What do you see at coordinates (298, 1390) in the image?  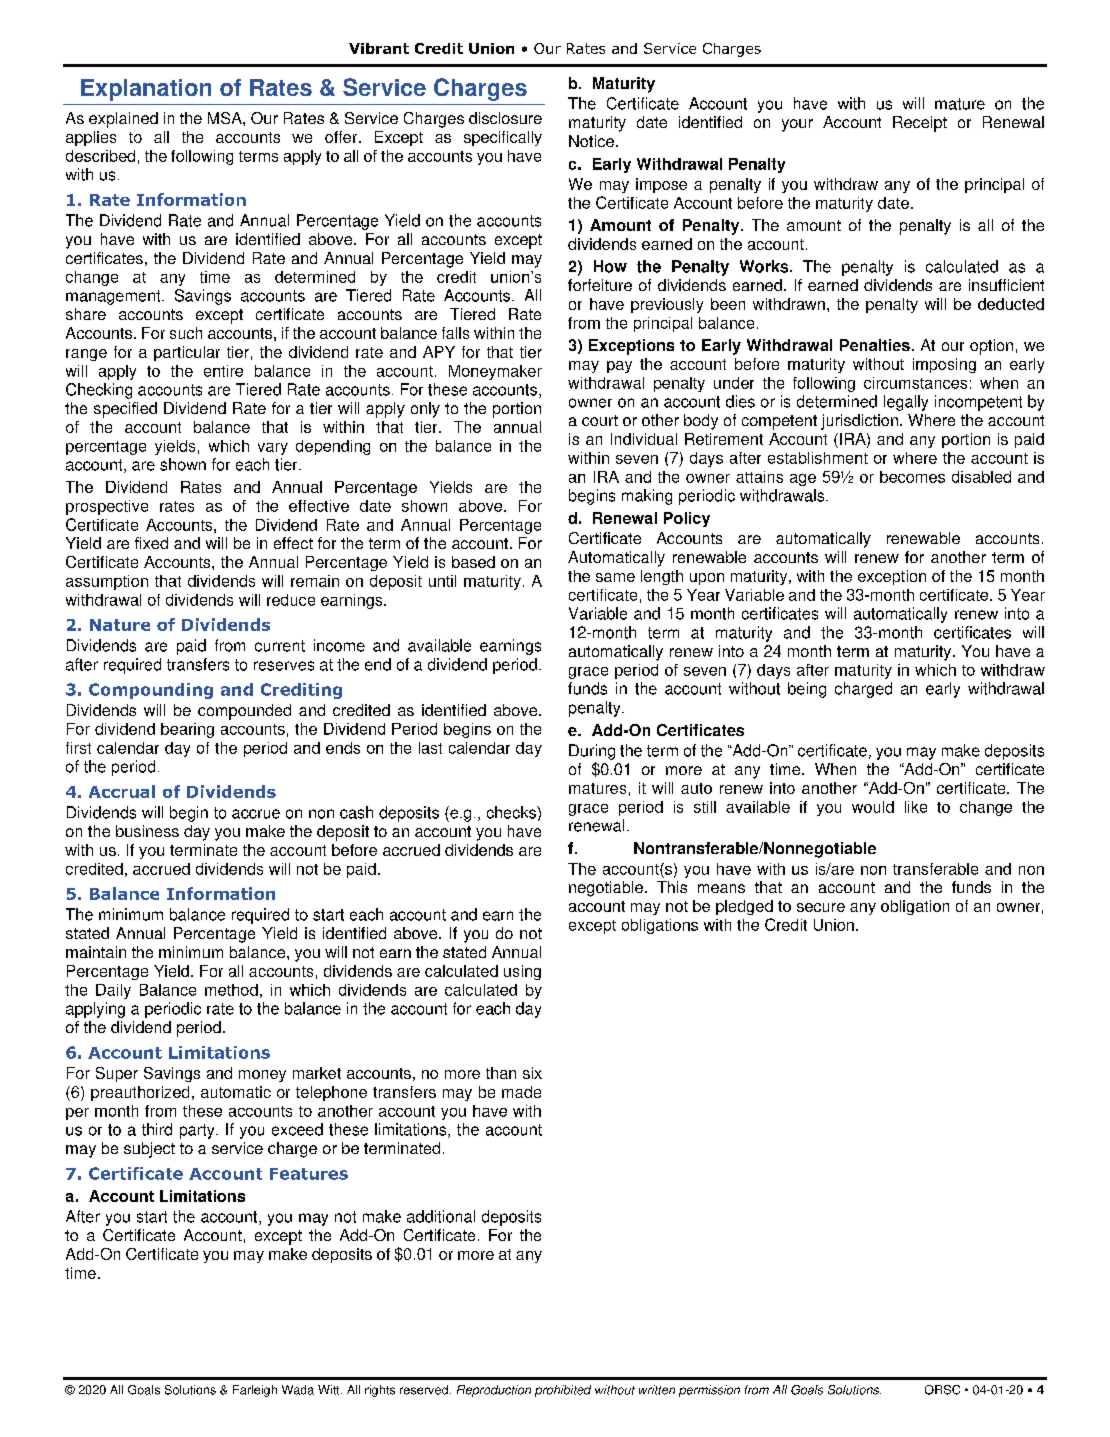 I see `Wada` at bounding box center [298, 1390].
